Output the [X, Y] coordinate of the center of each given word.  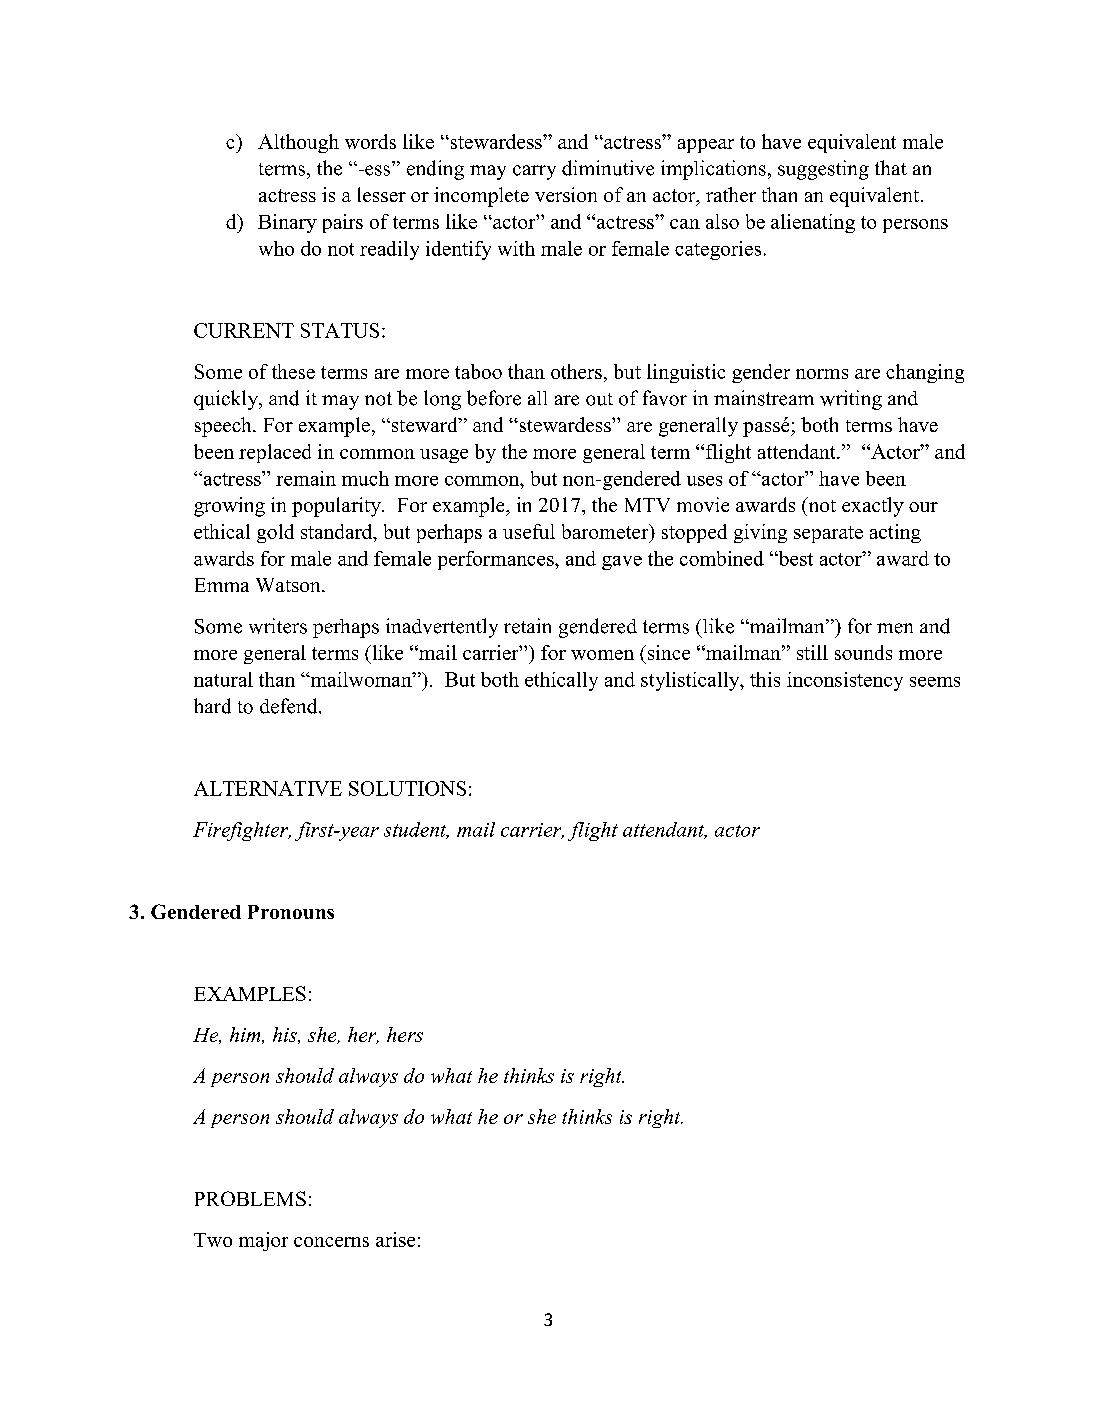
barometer [606, 531]
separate [828, 534]
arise [395, 1239]
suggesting [823, 170]
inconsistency [845, 681]
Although [298, 143]
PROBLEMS [250, 1198]
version [566, 194]
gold [275, 533]
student [416, 830]
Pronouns [291, 912]
